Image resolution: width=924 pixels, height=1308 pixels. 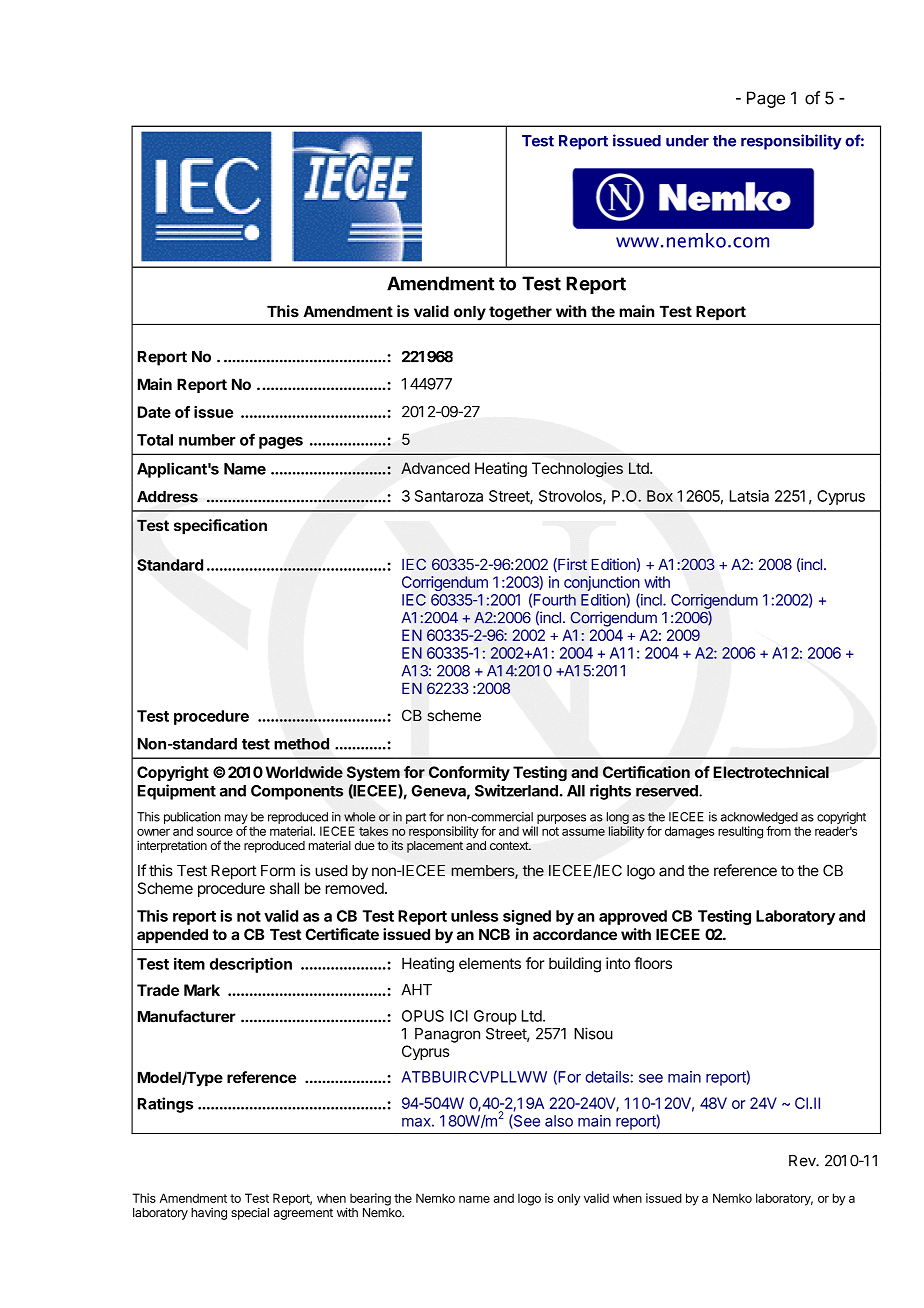 I want to click on source, so click(x=215, y=832).
